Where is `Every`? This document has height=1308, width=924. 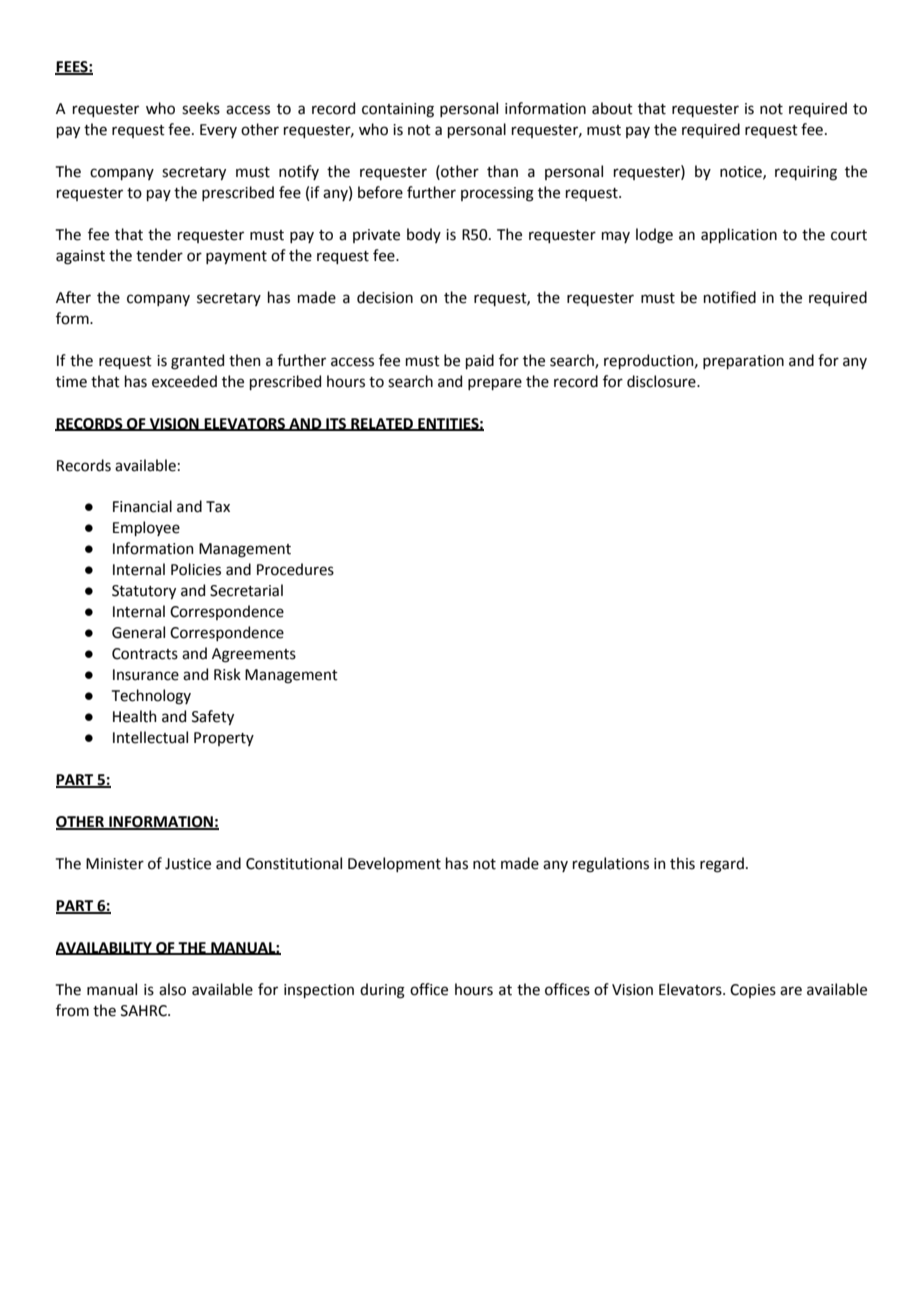
Every is located at coordinates (218, 131).
